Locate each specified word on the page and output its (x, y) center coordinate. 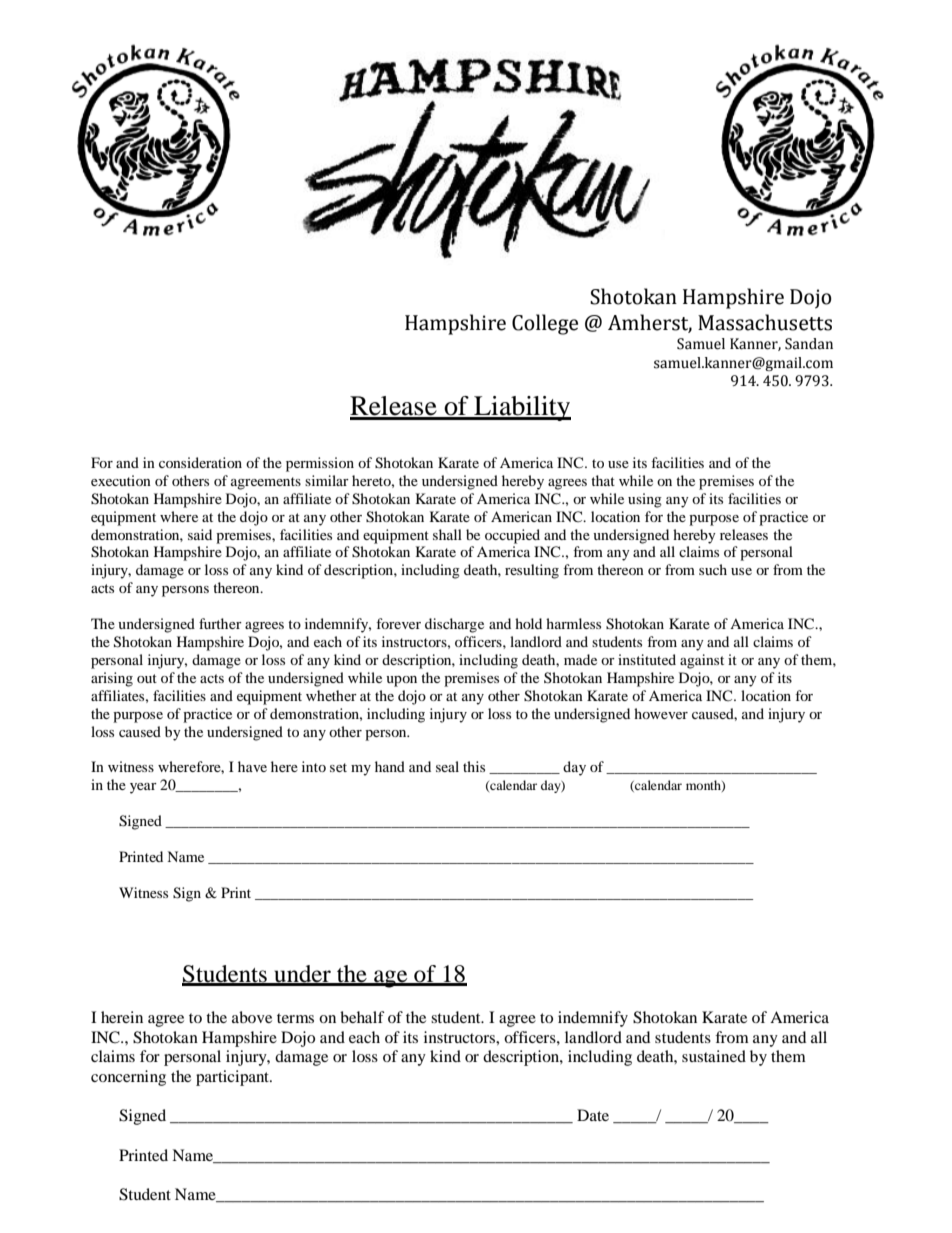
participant (234, 1078)
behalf (362, 1017)
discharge (454, 625)
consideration (200, 462)
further (220, 623)
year (143, 788)
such (713, 569)
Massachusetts (765, 322)
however (661, 713)
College (545, 324)
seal (447, 766)
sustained (714, 1056)
